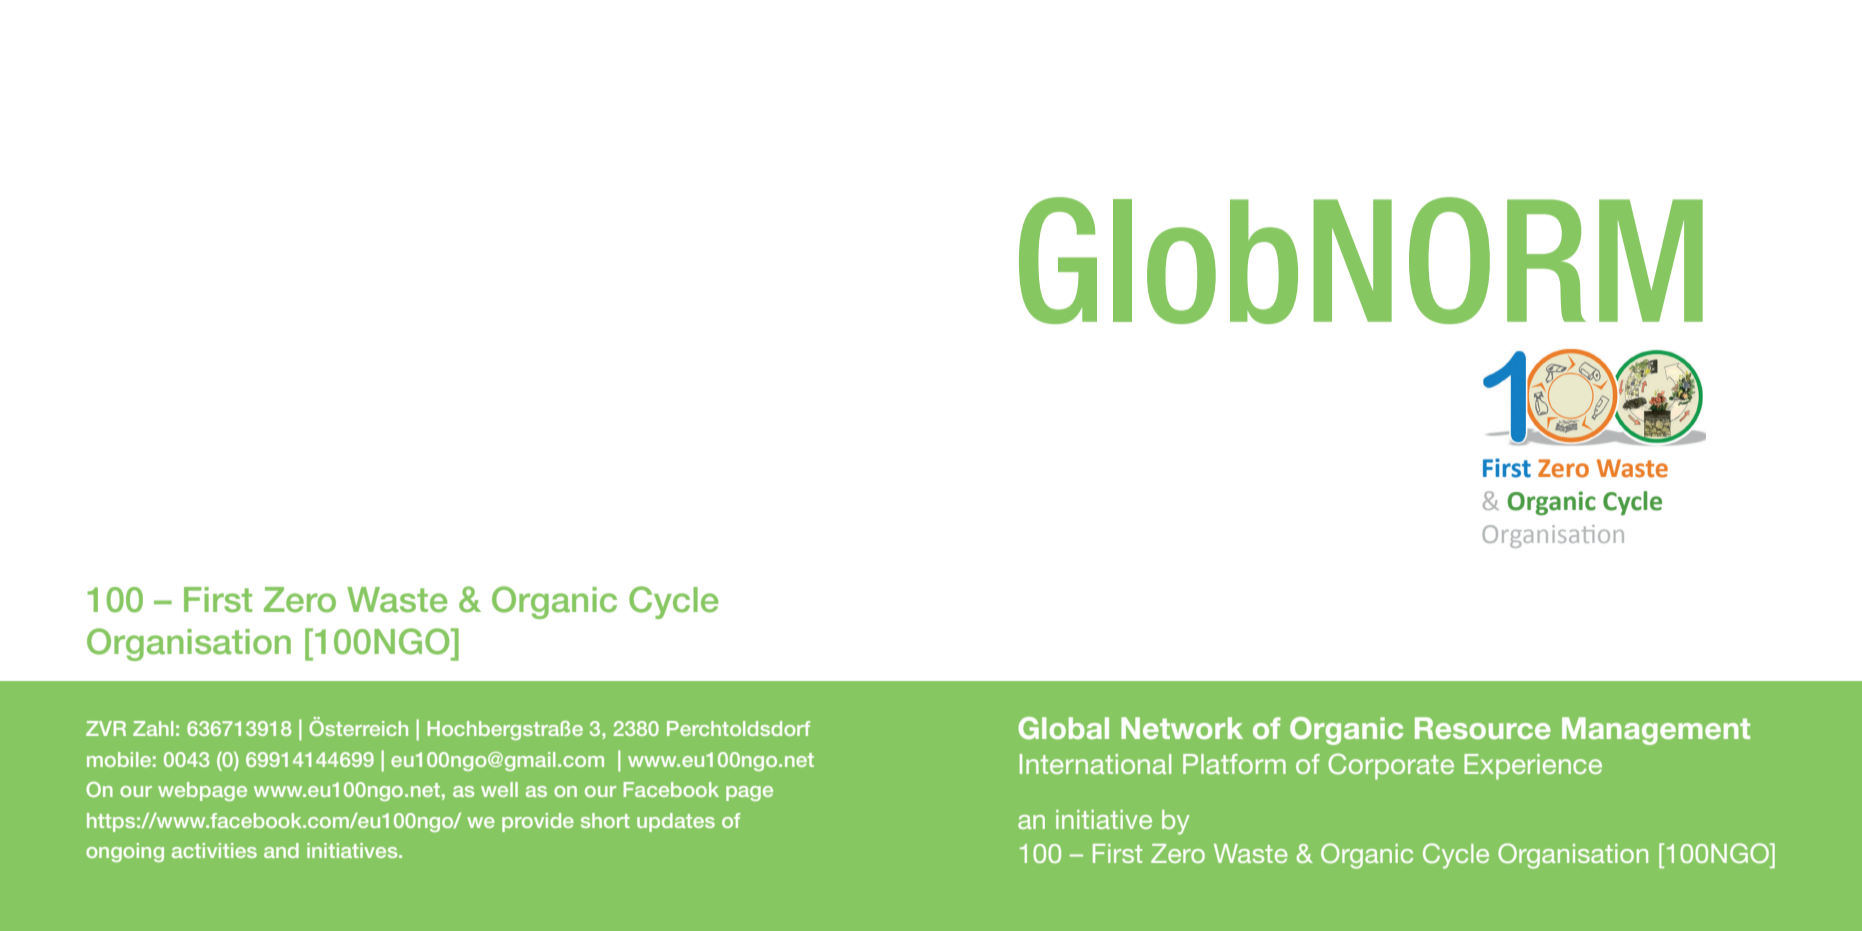 The image size is (1862, 931). I want to click on updates, so click(676, 822).
